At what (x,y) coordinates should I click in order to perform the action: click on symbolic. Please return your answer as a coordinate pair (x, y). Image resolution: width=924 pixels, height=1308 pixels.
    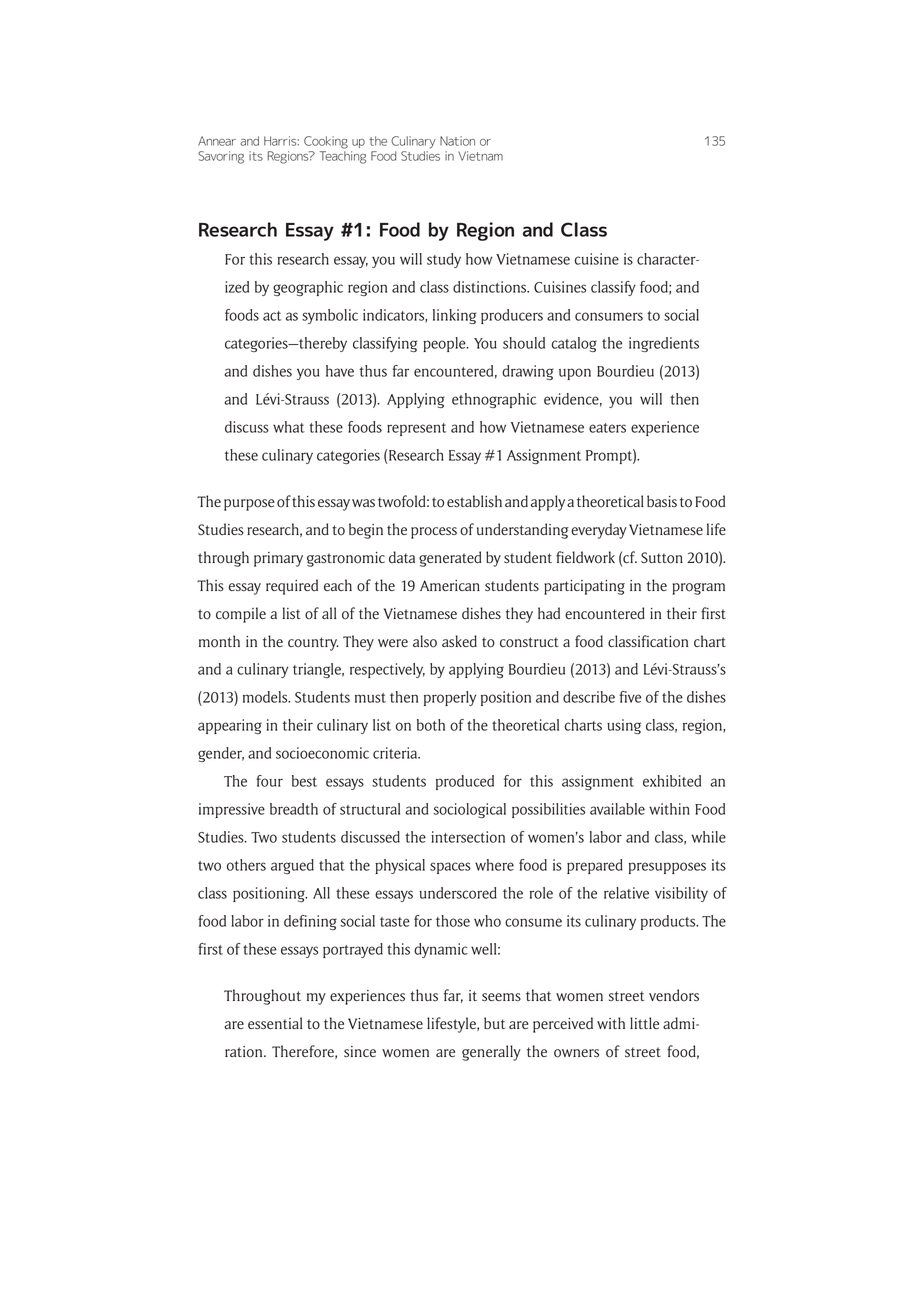
    Looking at the image, I should click on (330, 316).
